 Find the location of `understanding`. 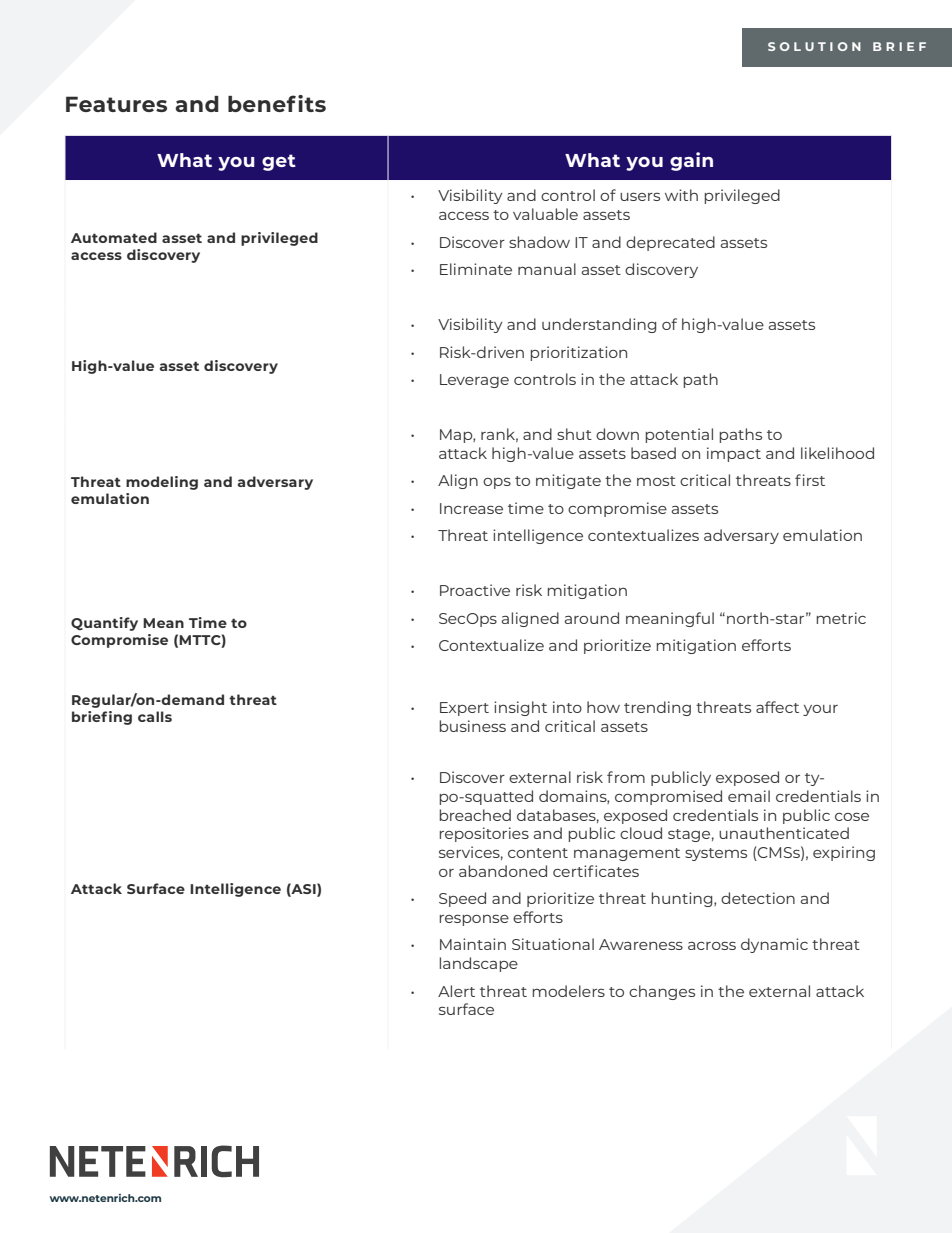

understanding is located at coordinates (599, 325).
